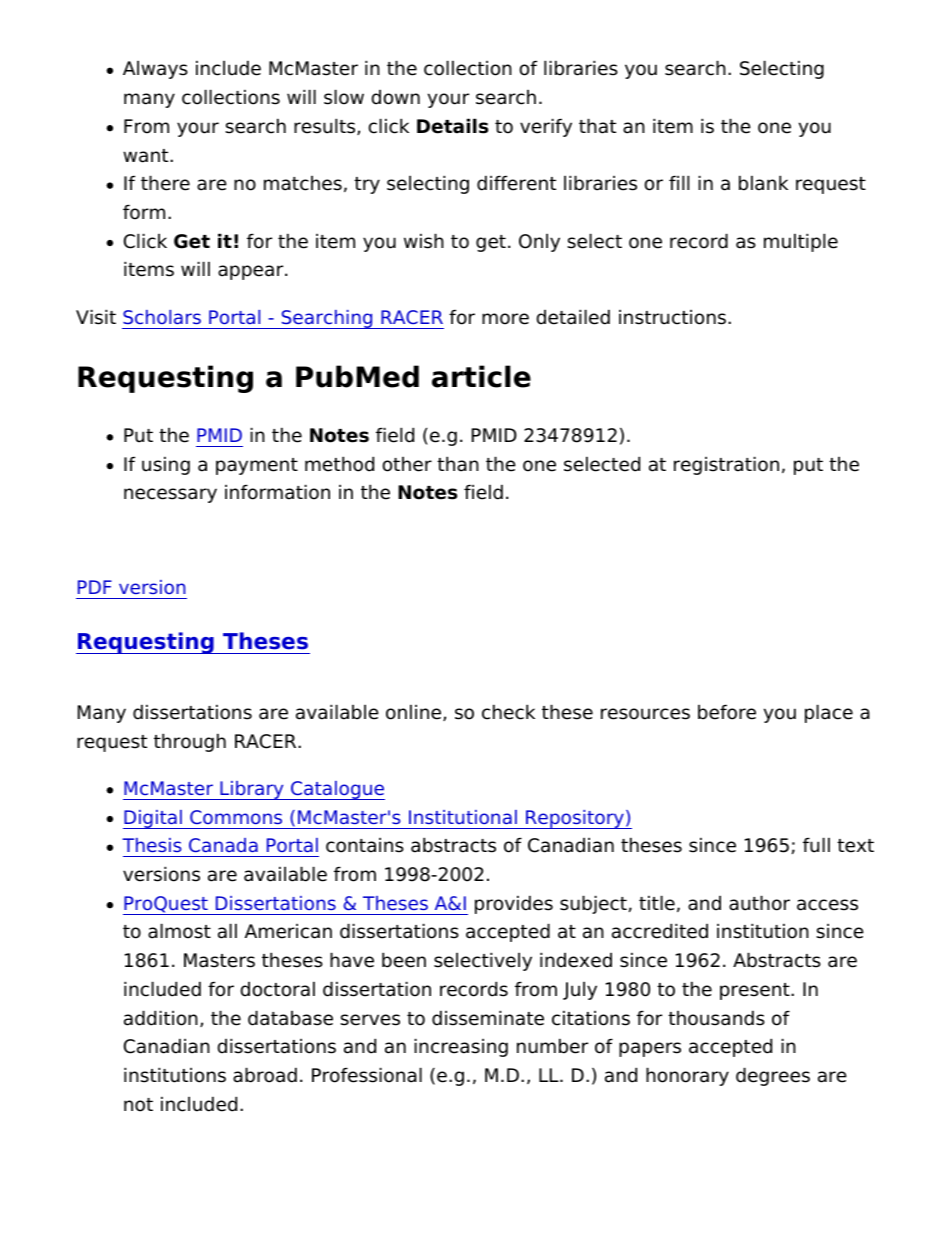  What do you see at coordinates (95, 587) in the image?
I see `PDF` at bounding box center [95, 587].
